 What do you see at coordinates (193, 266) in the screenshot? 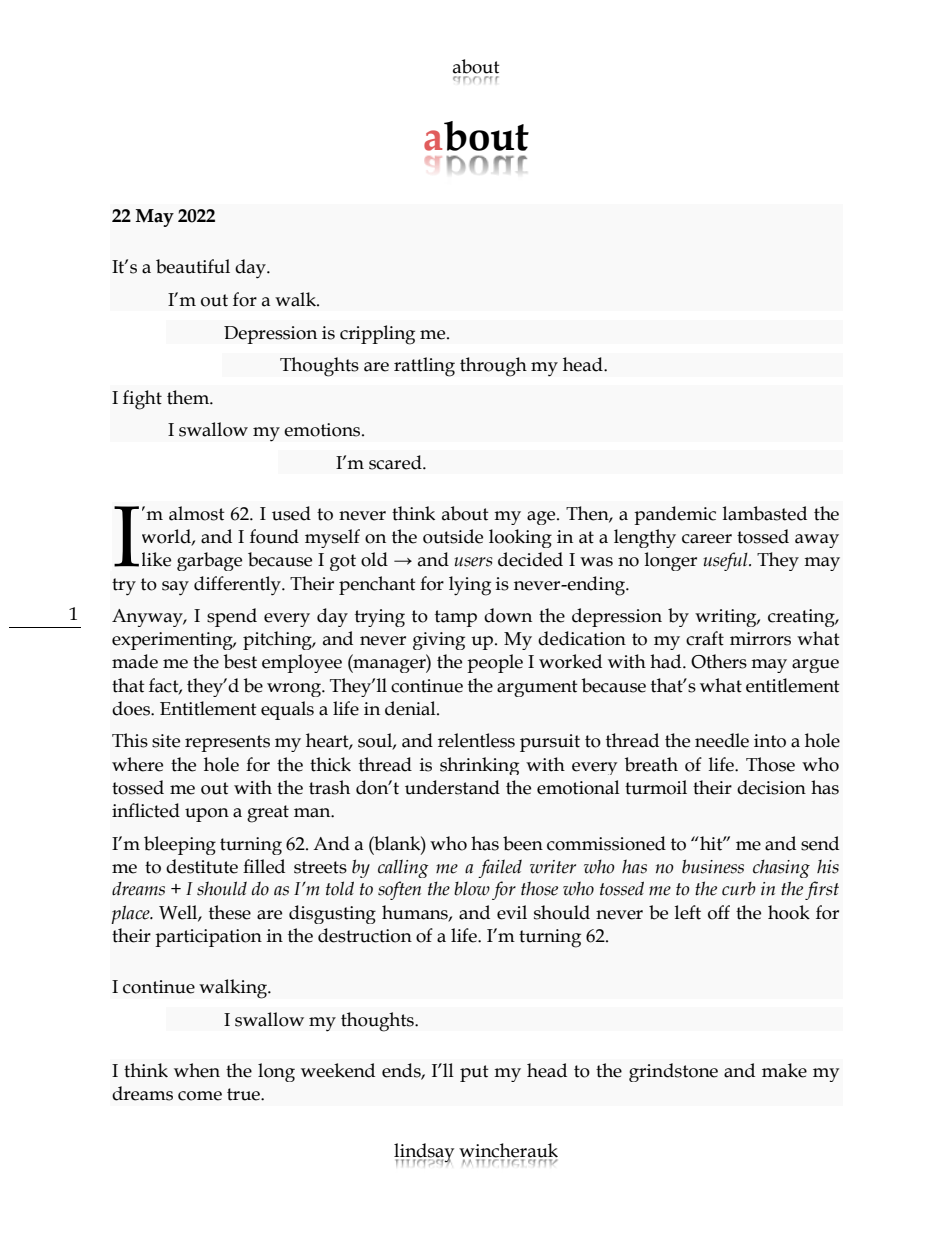
I see `beautiful` at bounding box center [193, 266].
